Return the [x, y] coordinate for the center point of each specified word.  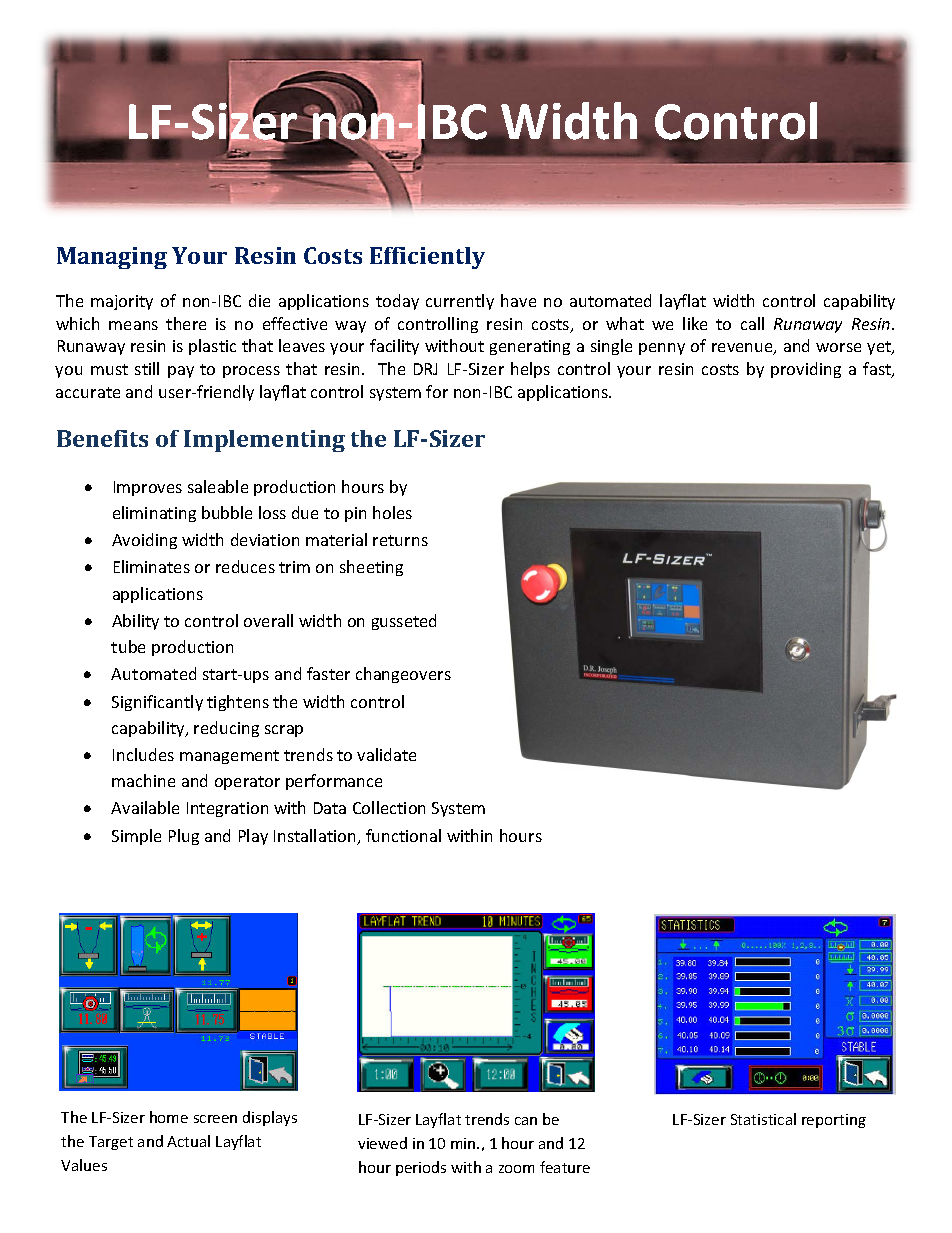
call [752, 323]
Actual [188, 1141]
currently [460, 302]
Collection [389, 807]
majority [122, 302]
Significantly [157, 703]
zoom [516, 1169]
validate [386, 754]
